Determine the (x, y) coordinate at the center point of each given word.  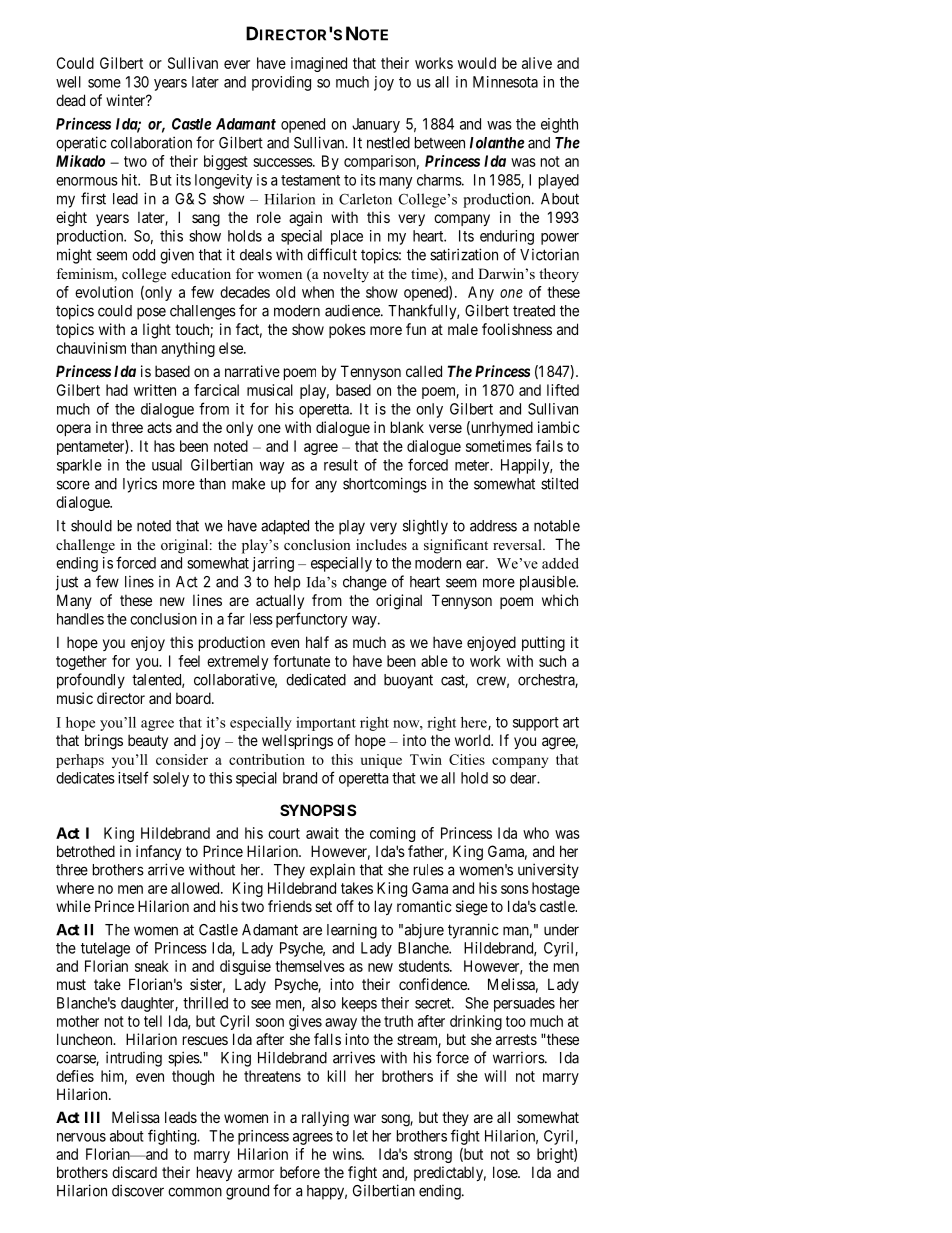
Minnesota (505, 82)
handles (80, 619)
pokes (347, 330)
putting (543, 644)
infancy (158, 852)
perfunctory (312, 620)
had (117, 390)
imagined (319, 64)
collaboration (151, 142)
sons (515, 889)
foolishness (517, 329)
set (323, 906)
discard (134, 1172)
